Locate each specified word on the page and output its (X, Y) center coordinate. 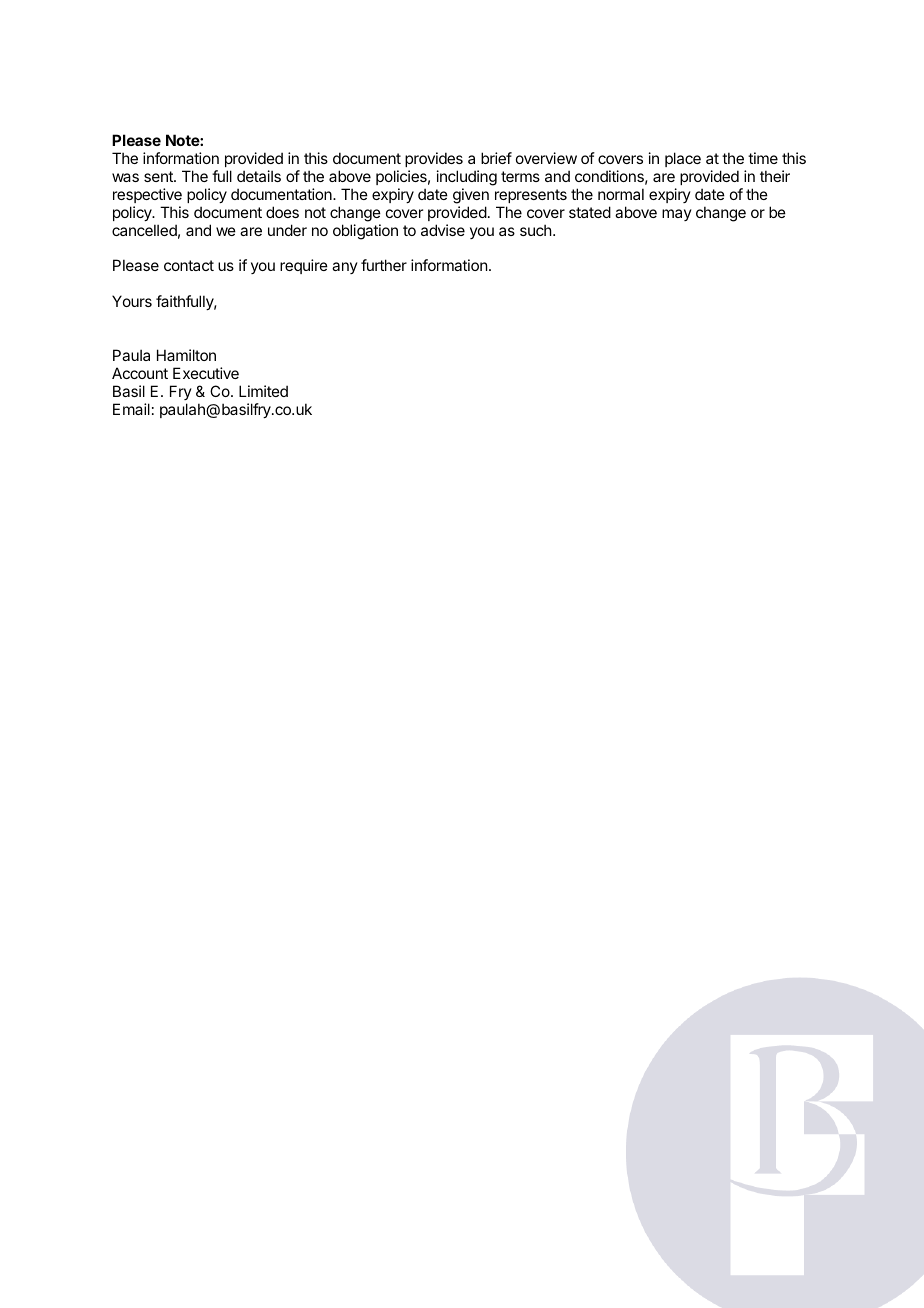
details (259, 176)
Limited (263, 391)
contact (189, 265)
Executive (206, 373)
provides (434, 159)
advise (443, 230)
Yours (132, 301)
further (384, 265)
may (677, 215)
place (683, 159)
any (345, 268)
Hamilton (186, 355)
